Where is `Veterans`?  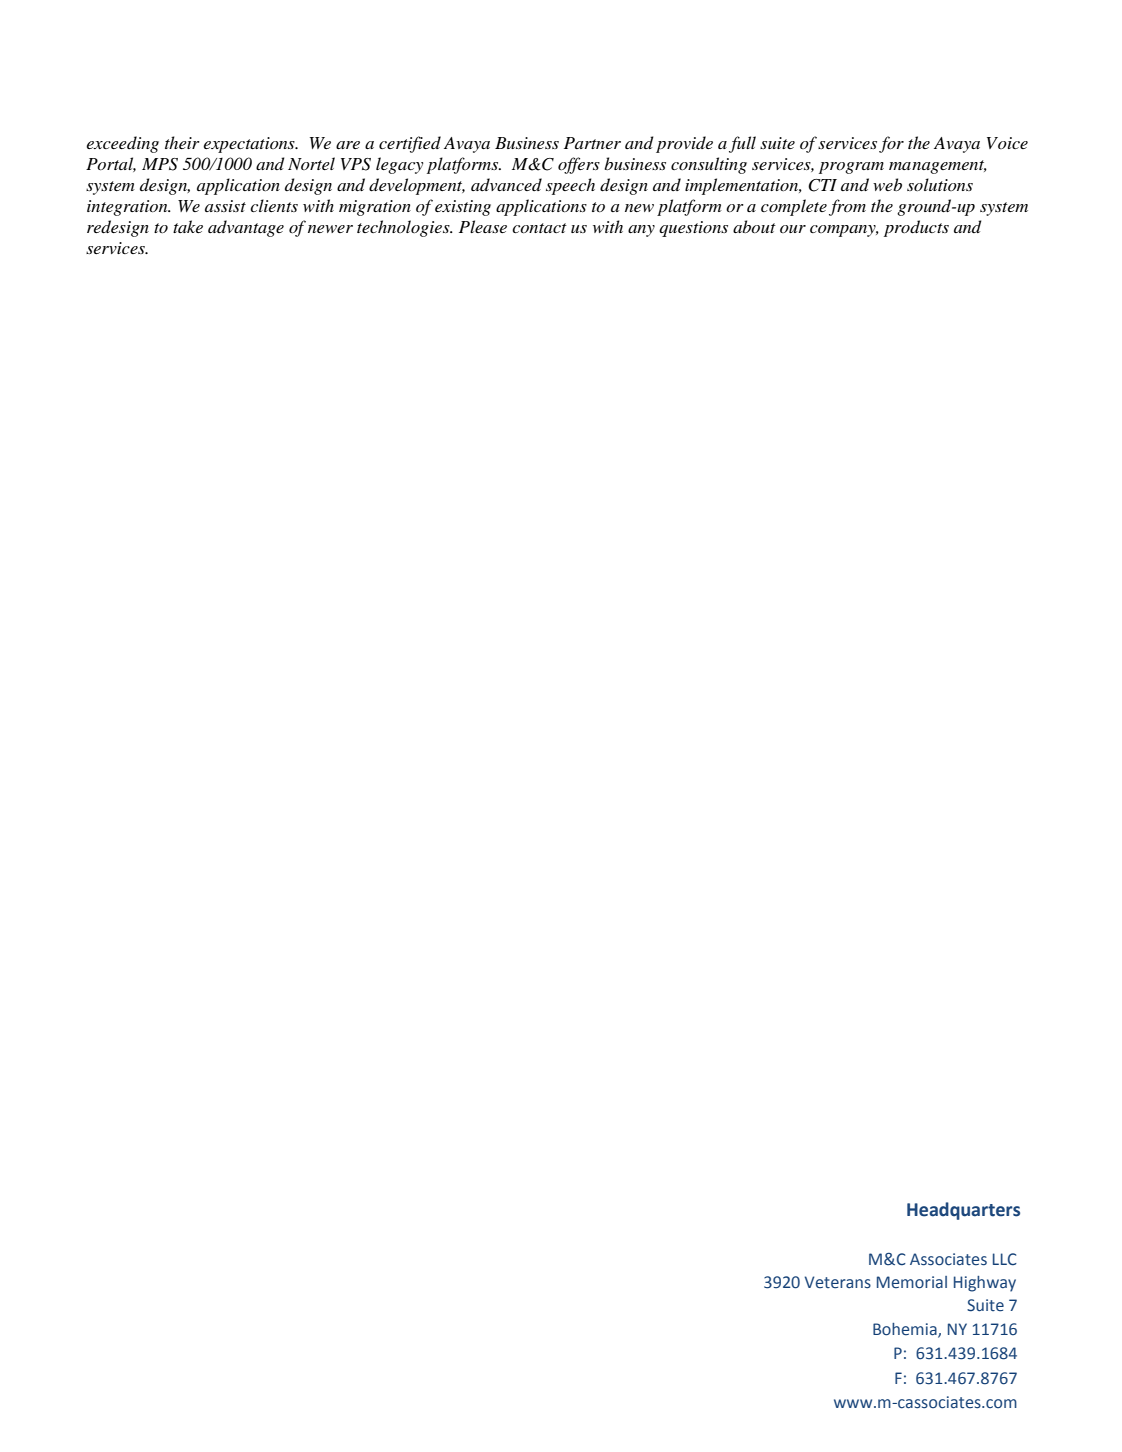
Veterans is located at coordinates (838, 1282).
